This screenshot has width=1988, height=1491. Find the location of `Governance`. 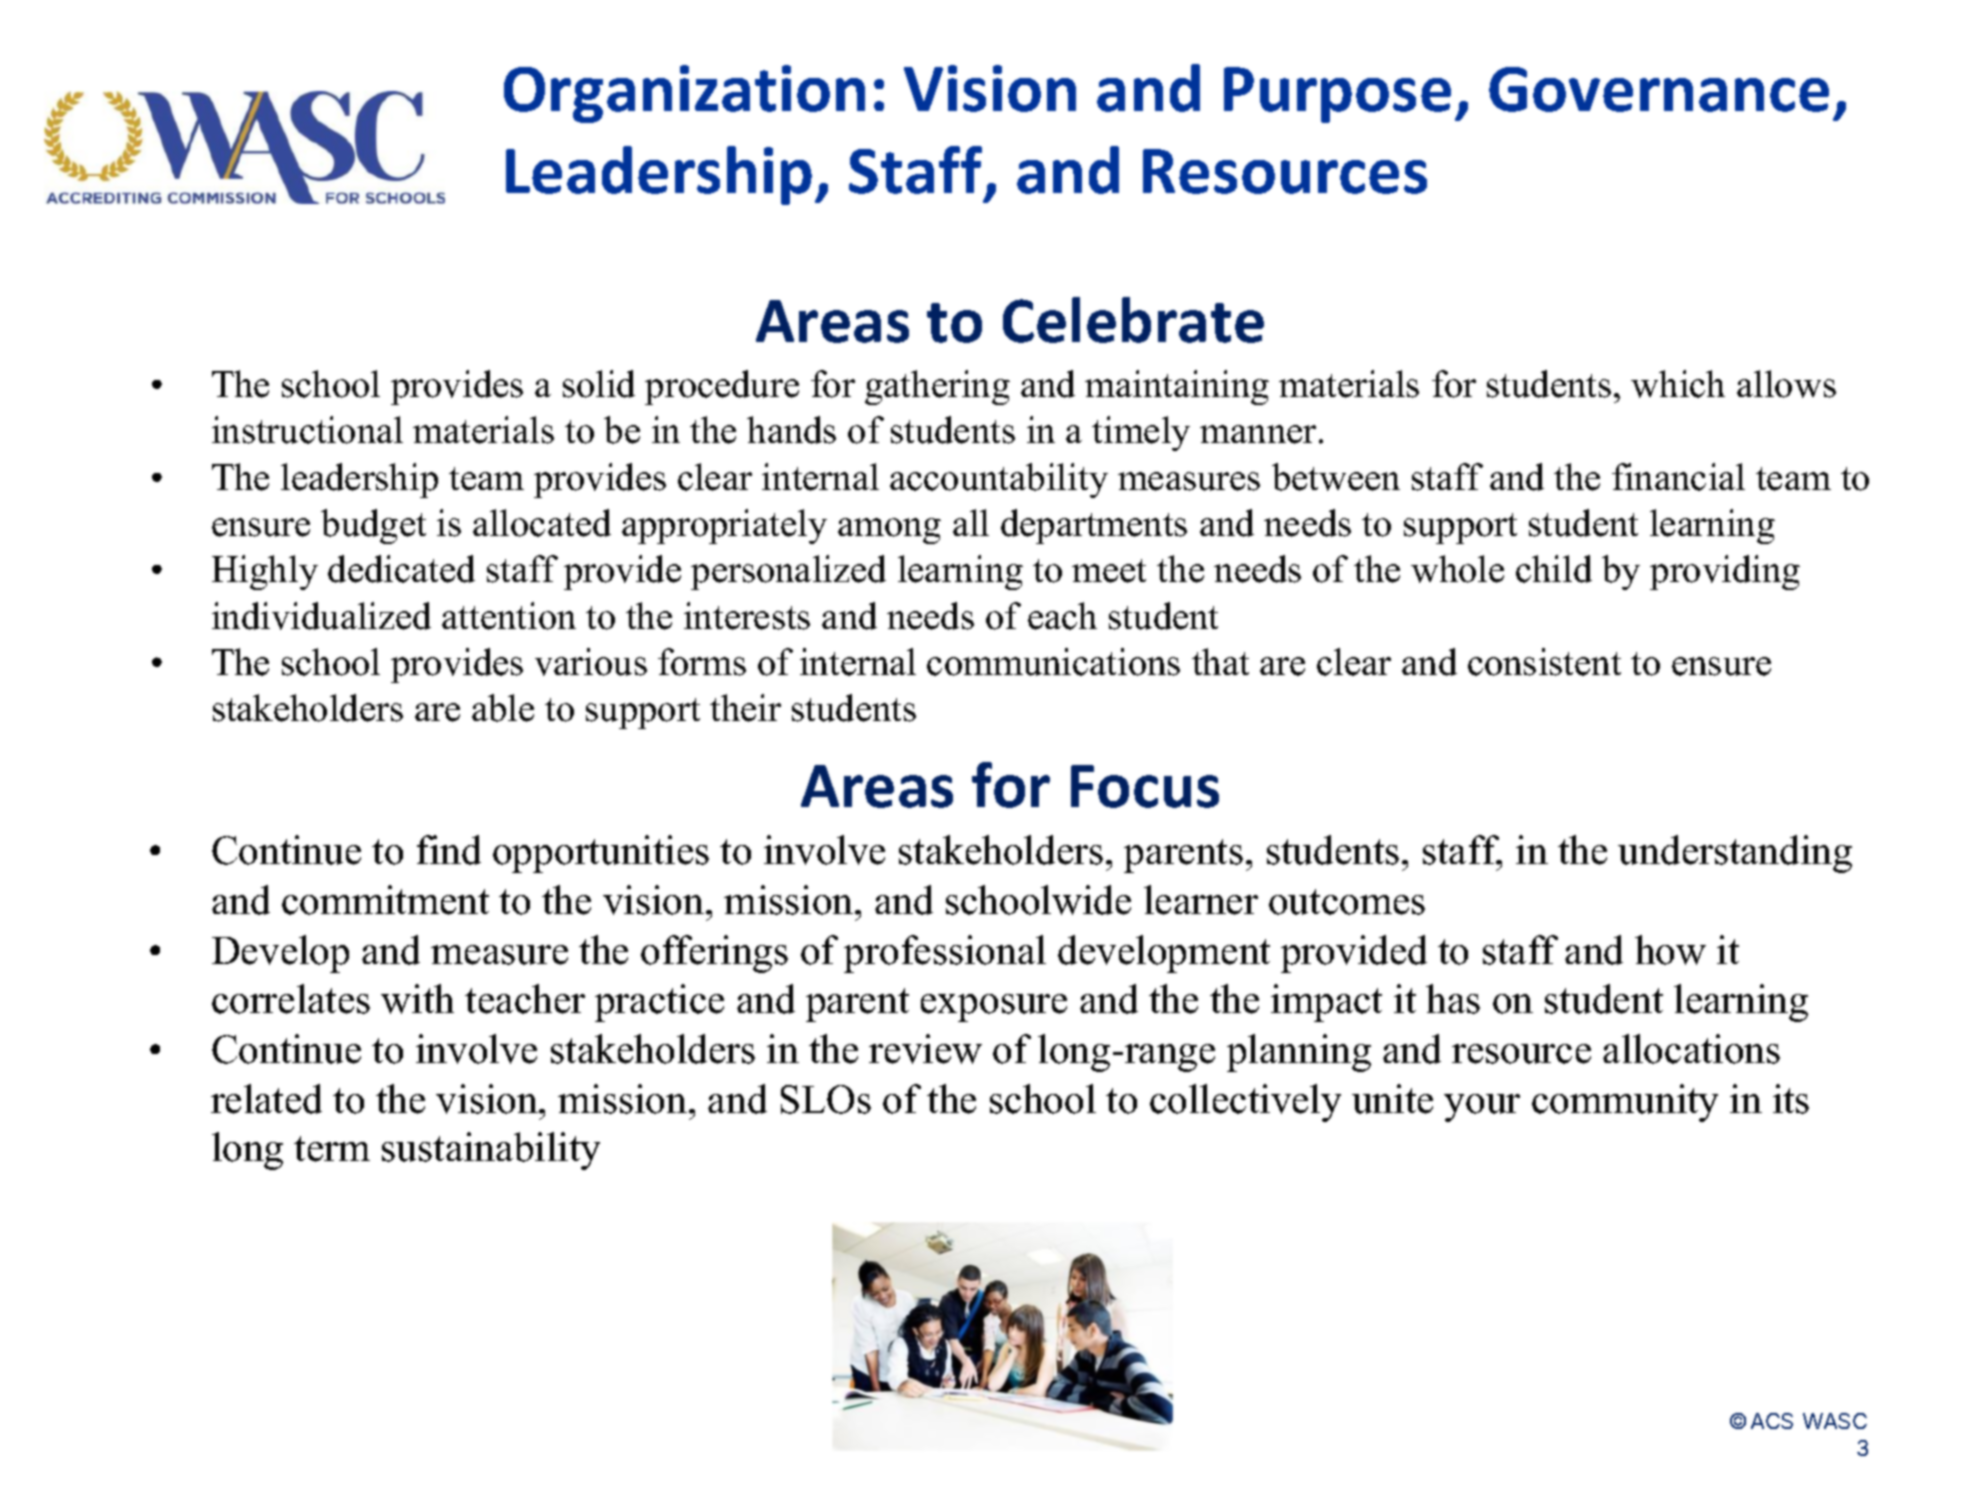

Governance is located at coordinates (1659, 89).
